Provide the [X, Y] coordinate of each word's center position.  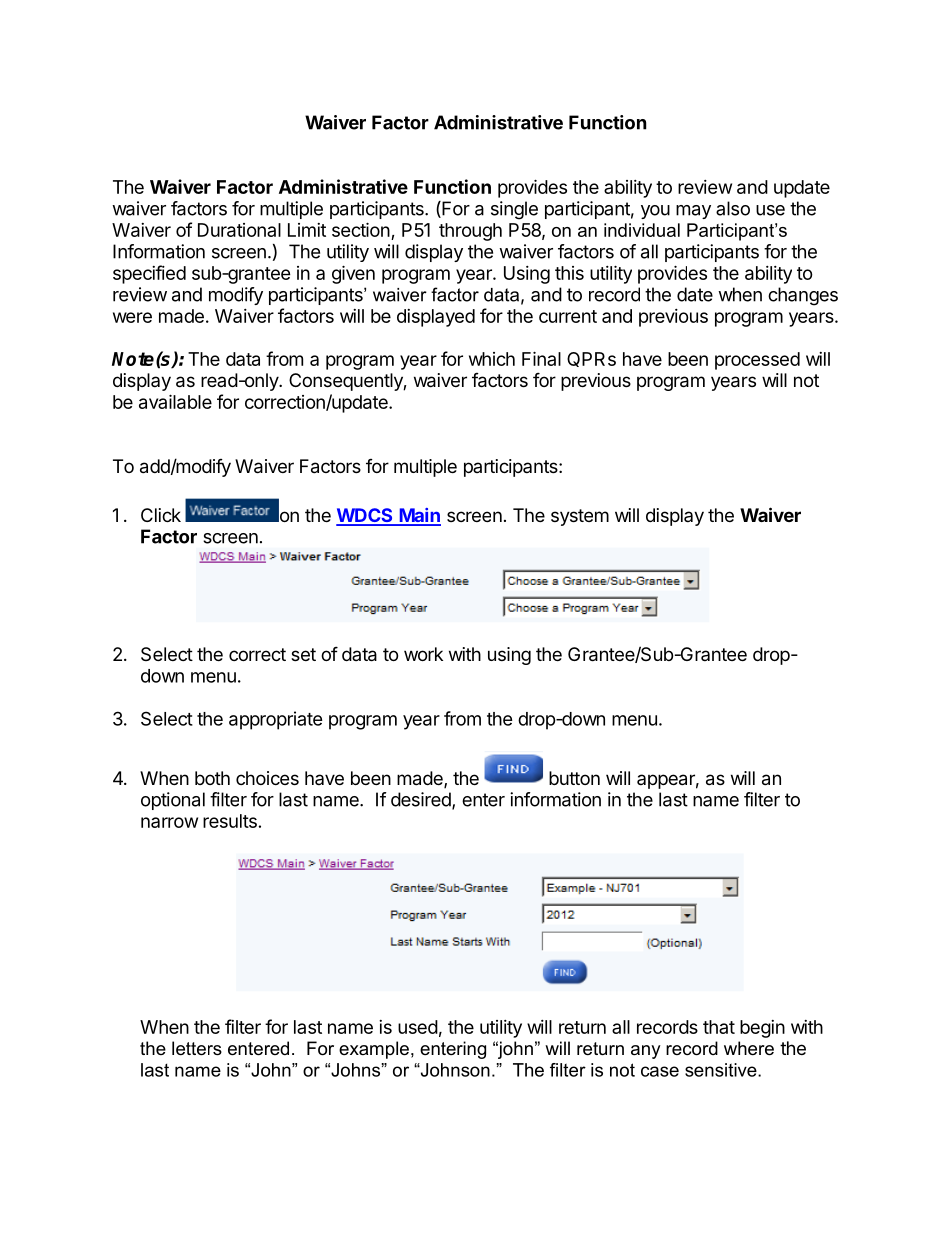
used [418, 1027]
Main [419, 516]
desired [422, 800]
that [719, 1027]
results [230, 821]
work [423, 654]
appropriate [276, 720]
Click [161, 515]
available [175, 401]
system [580, 517]
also [733, 208]
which [492, 359]
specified [149, 274]
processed [757, 361]
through [470, 232]
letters [197, 1048]
